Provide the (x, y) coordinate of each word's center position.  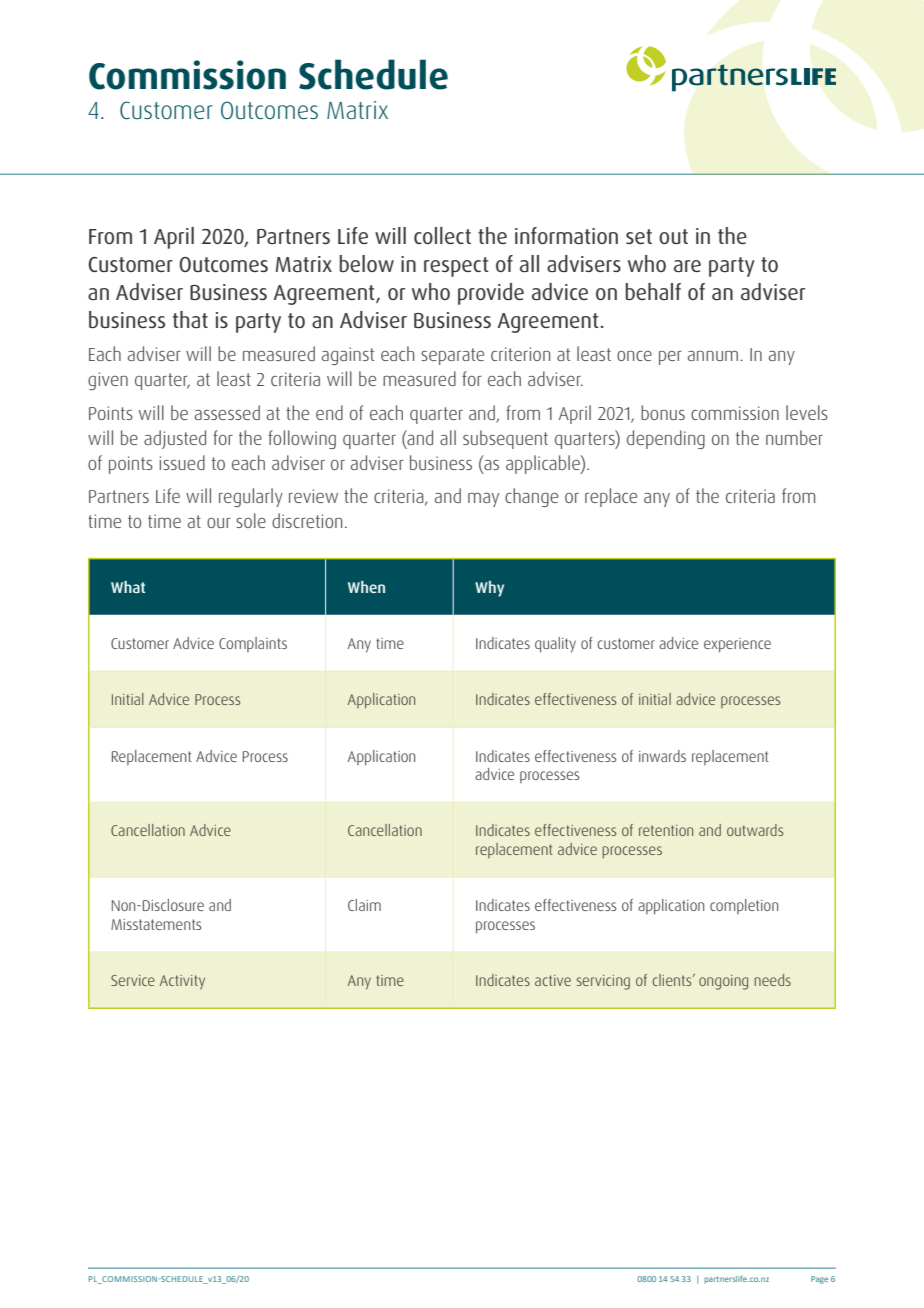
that (190, 319)
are (687, 266)
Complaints (253, 644)
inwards (662, 756)
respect (456, 267)
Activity (182, 982)
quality (555, 645)
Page (819, 1280)
